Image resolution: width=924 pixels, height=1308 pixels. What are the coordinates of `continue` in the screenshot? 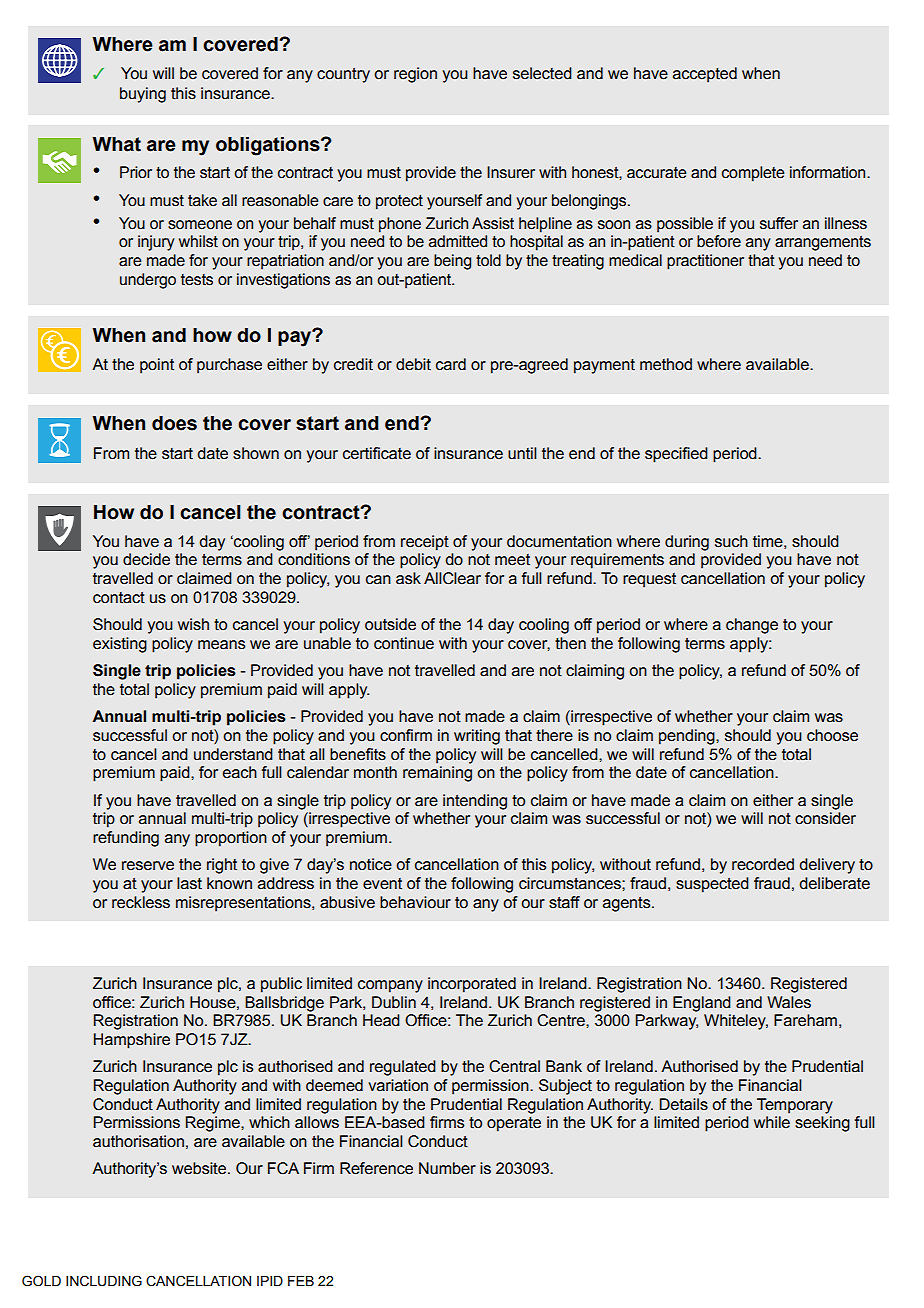 It's located at (404, 643).
